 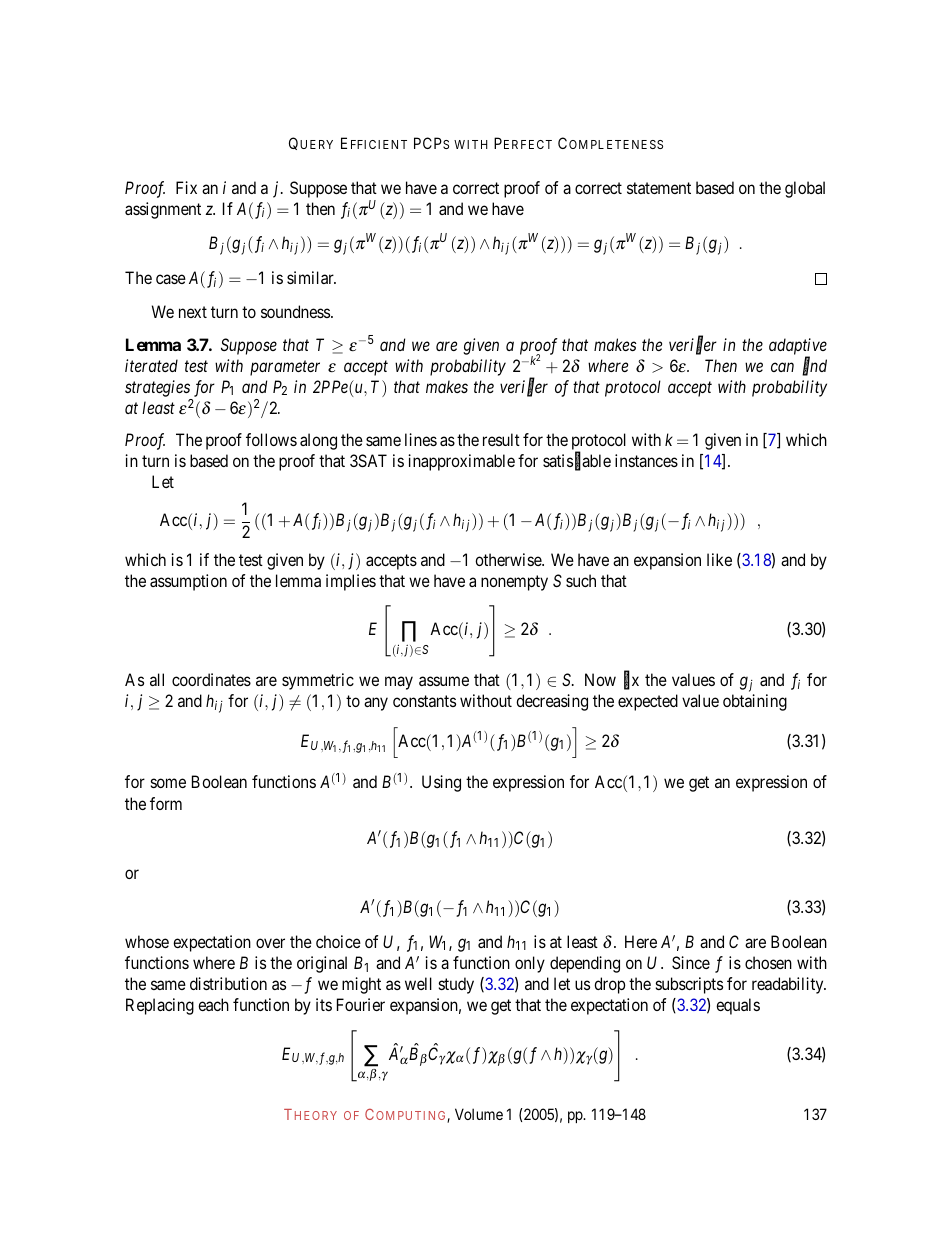 I want to click on obtaining, so click(x=755, y=702).
